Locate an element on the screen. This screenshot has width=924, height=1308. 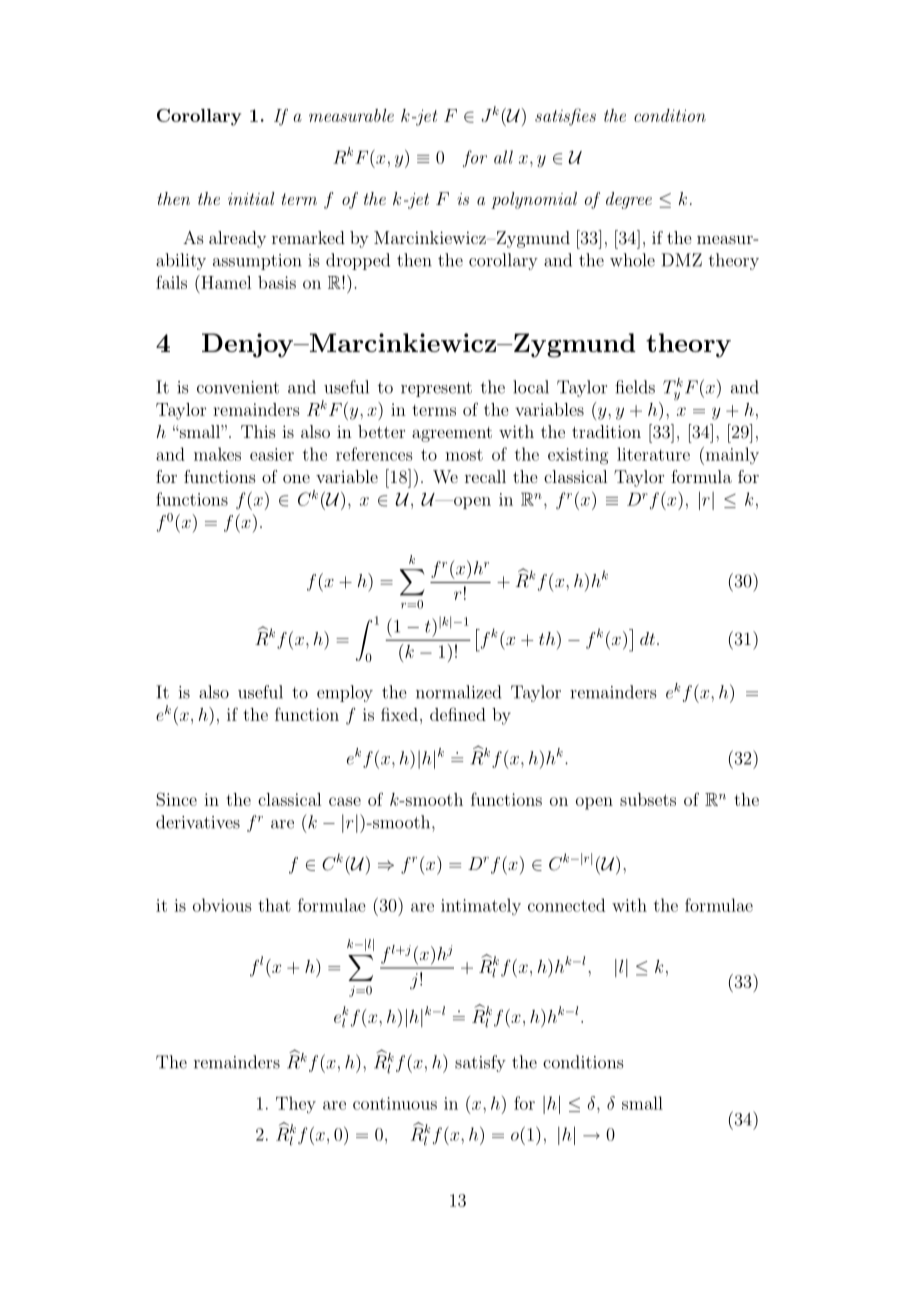
intimately is located at coordinates (481, 906).
